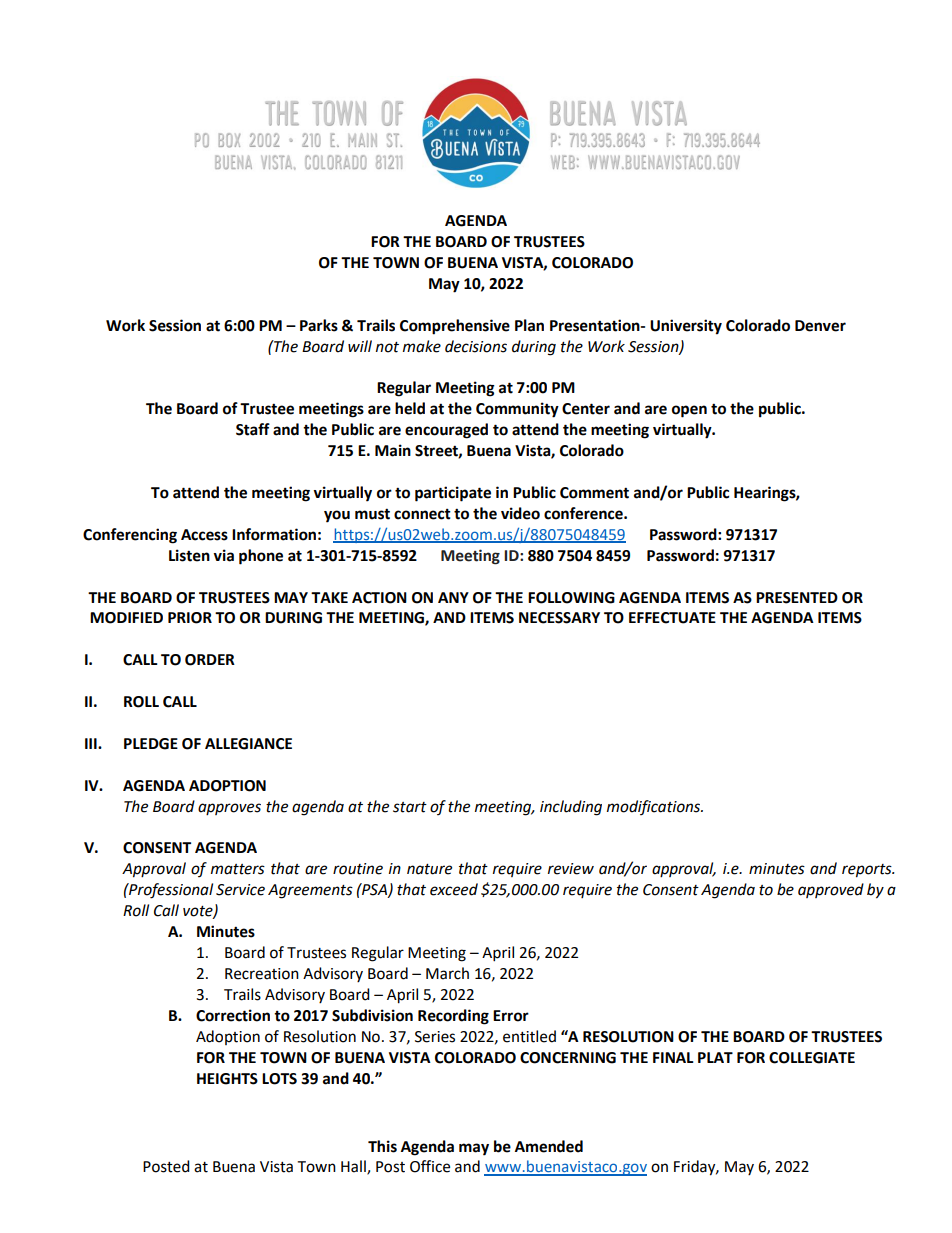 Image resolution: width=952 pixels, height=1233 pixels. I want to click on PRIOR, so click(190, 618).
